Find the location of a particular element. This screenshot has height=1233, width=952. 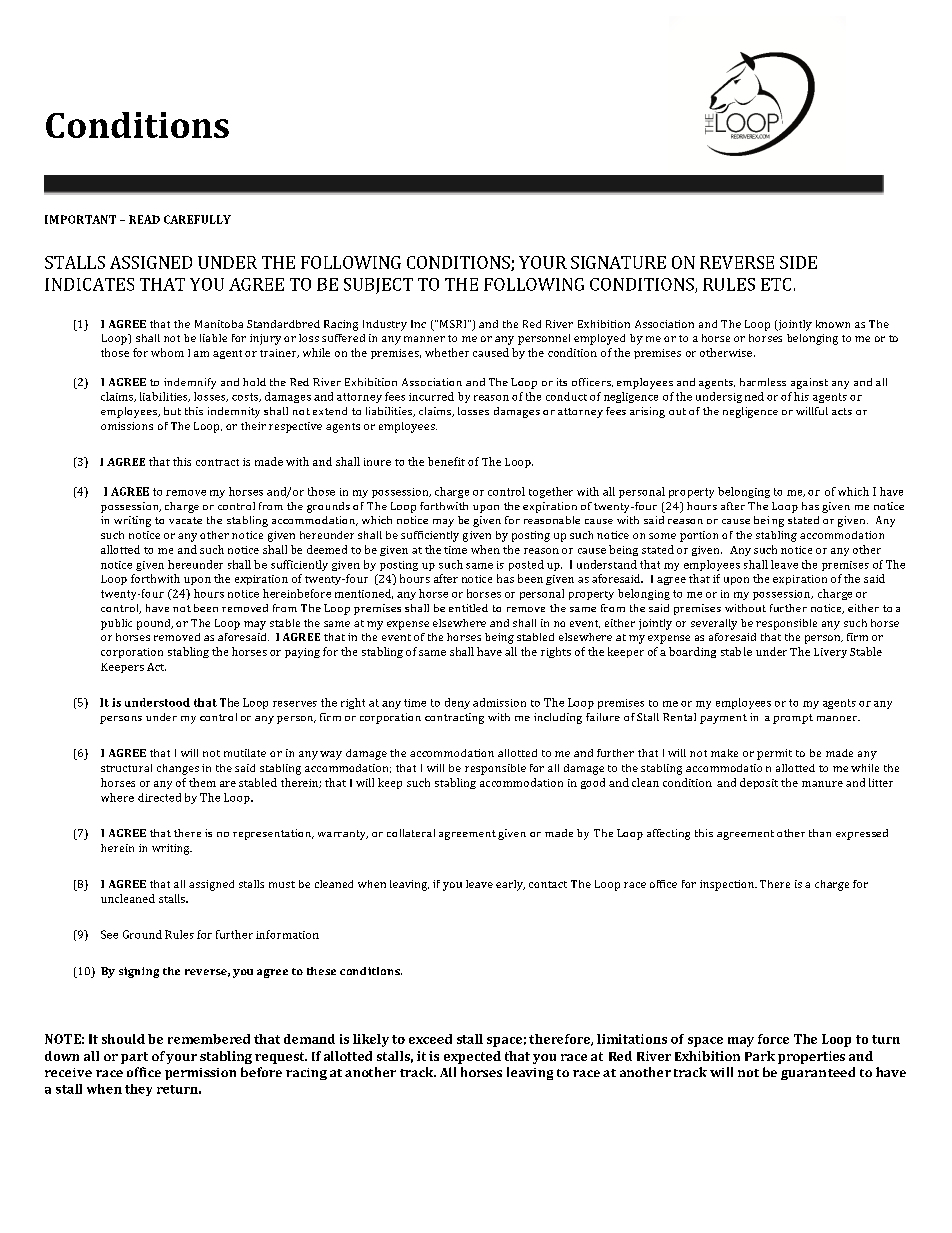

SUBJECT is located at coordinates (378, 286).
